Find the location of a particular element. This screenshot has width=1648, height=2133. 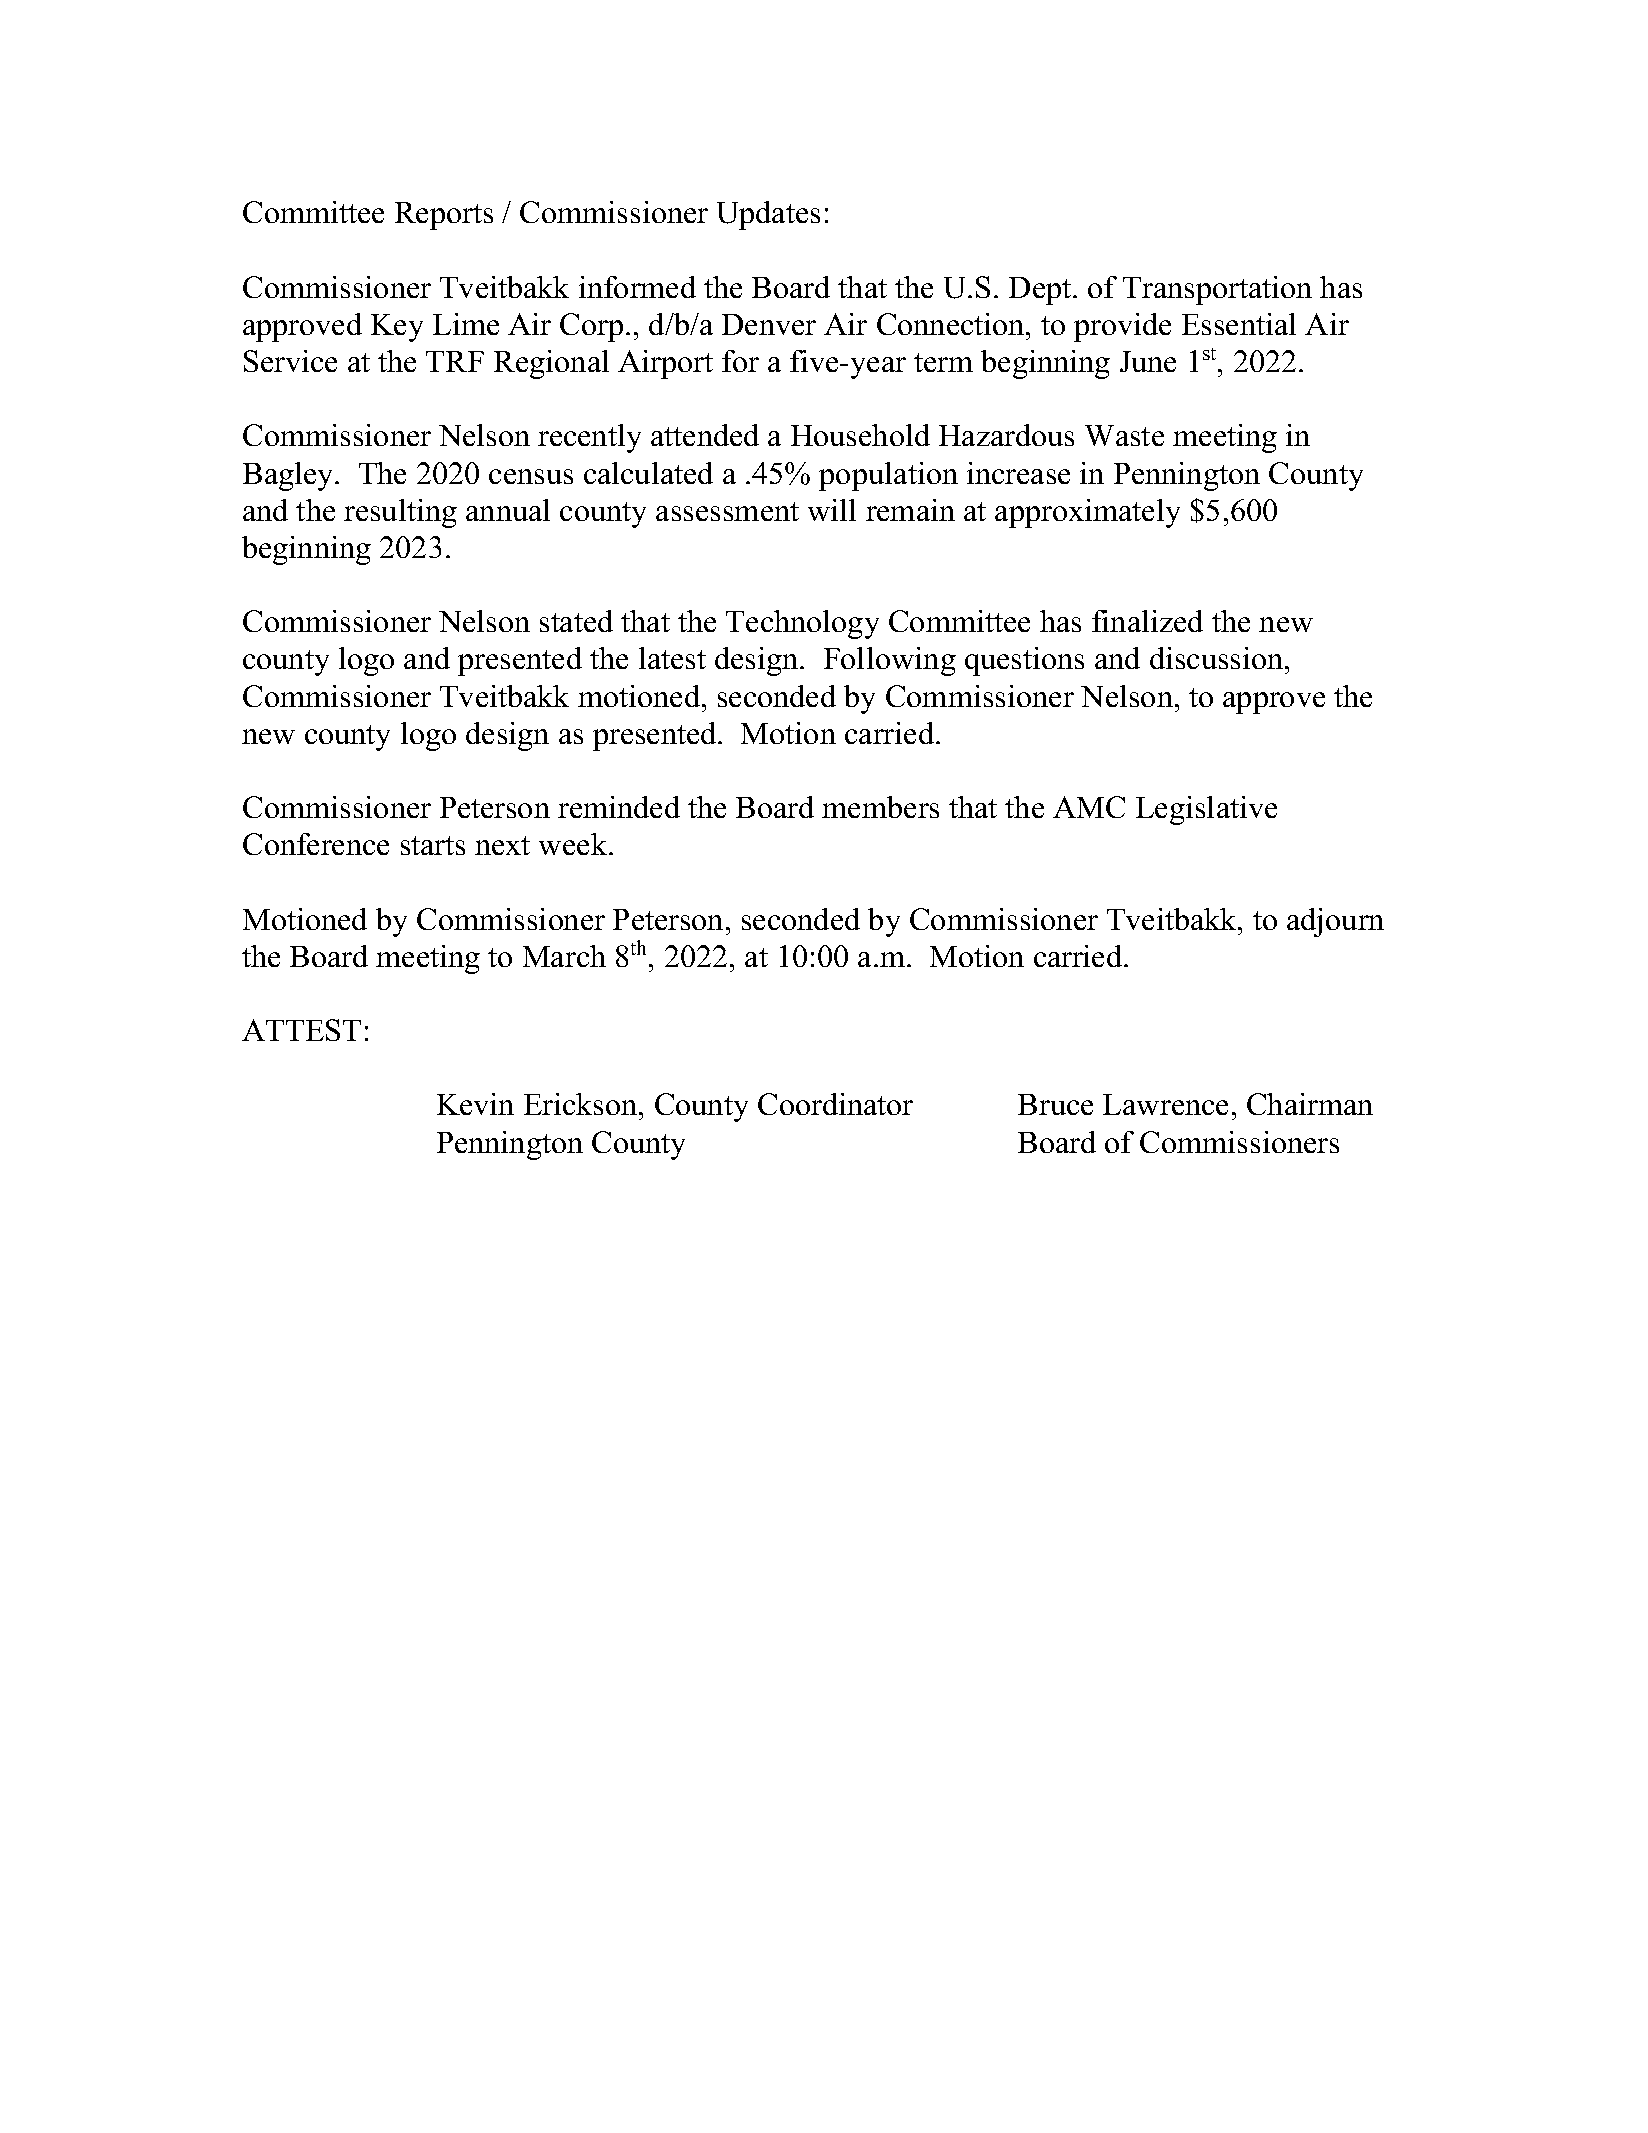

census is located at coordinates (531, 476).
